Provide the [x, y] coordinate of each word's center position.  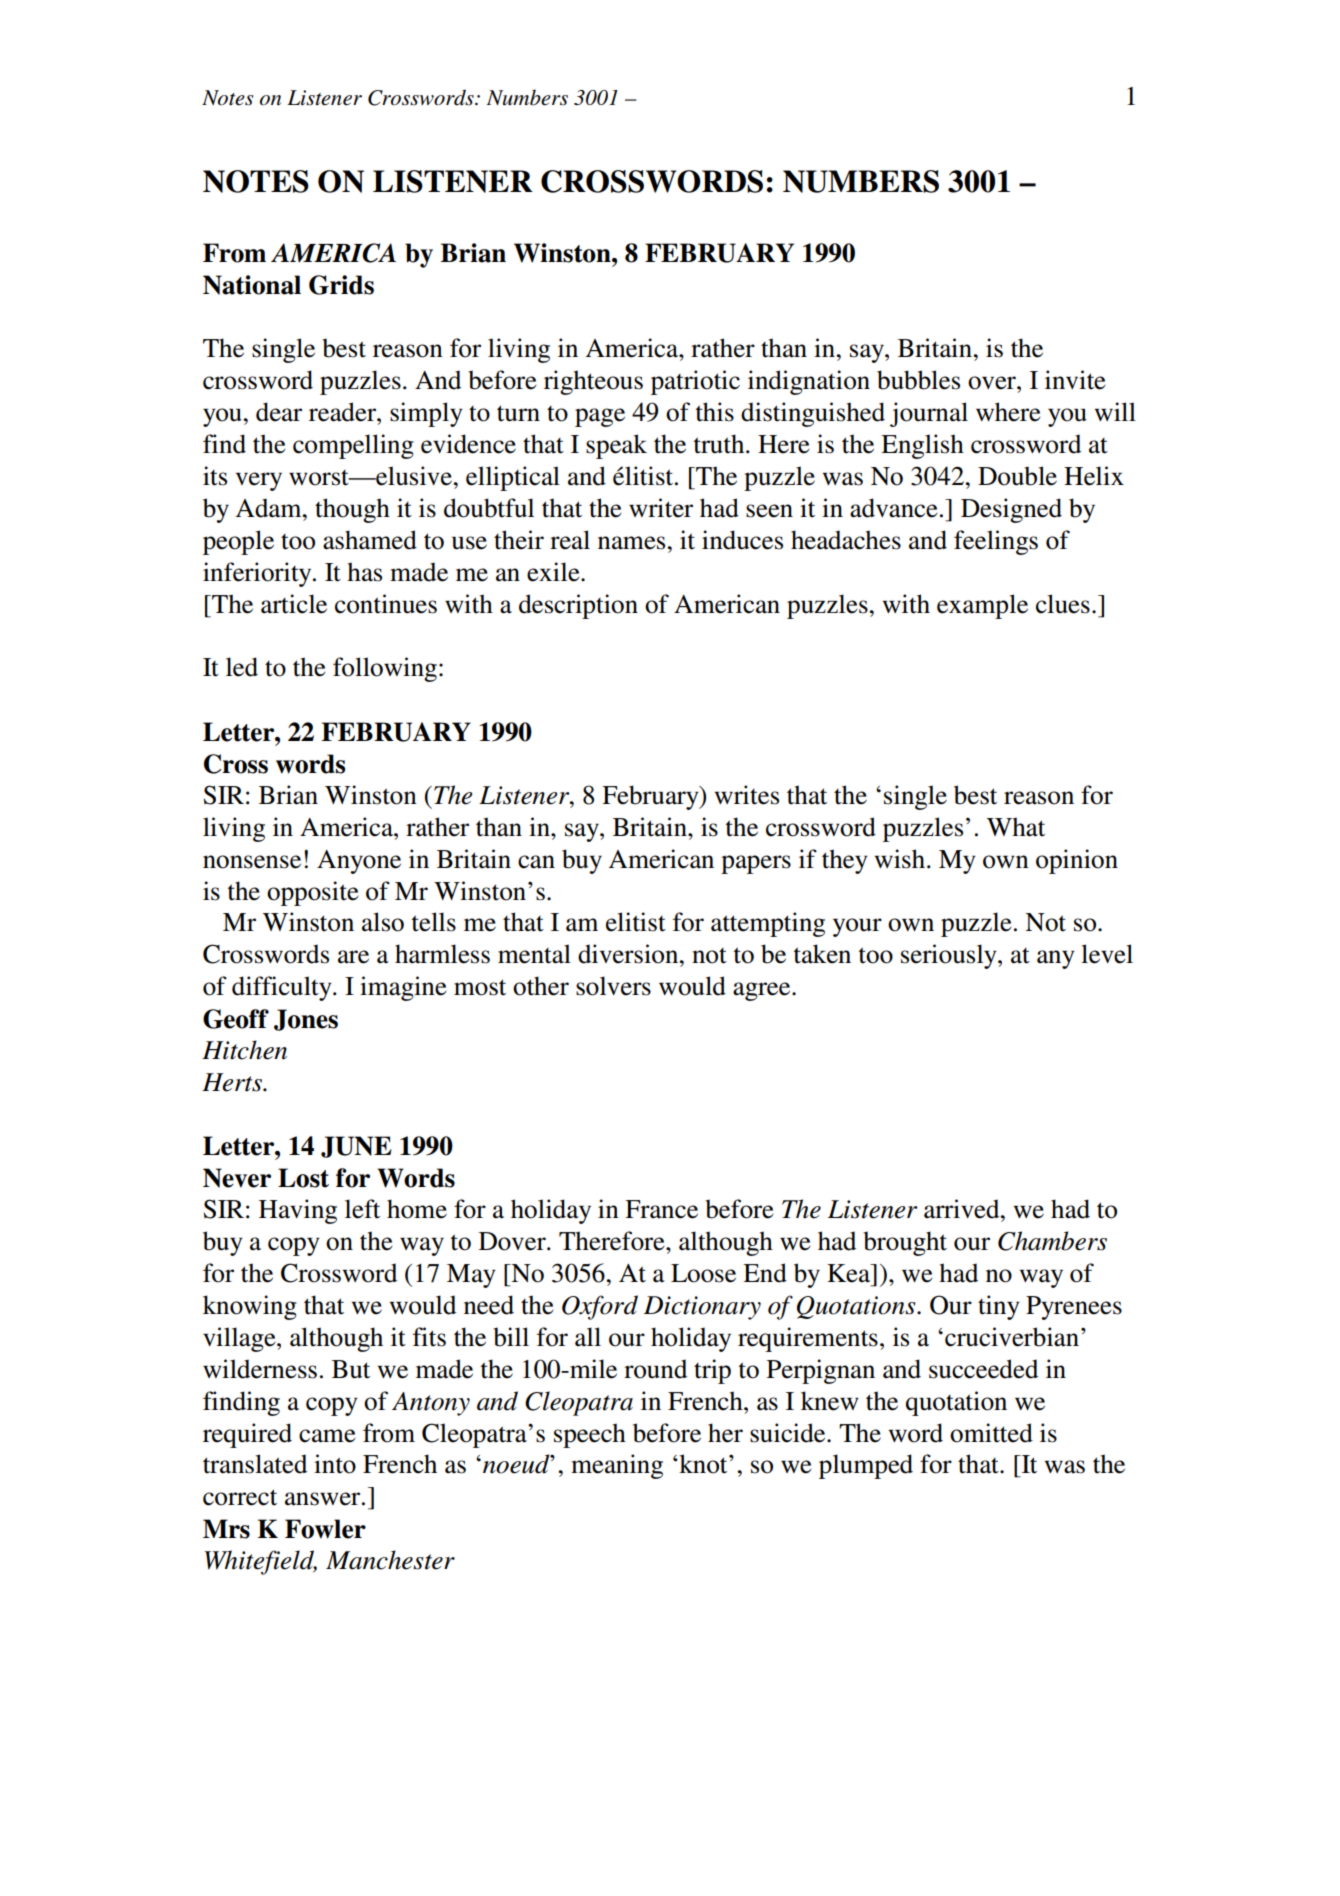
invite [1075, 380]
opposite [313, 893]
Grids [341, 285]
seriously [950, 956]
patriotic [695, 382]
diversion [629, 954]
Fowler [325, 1529]
